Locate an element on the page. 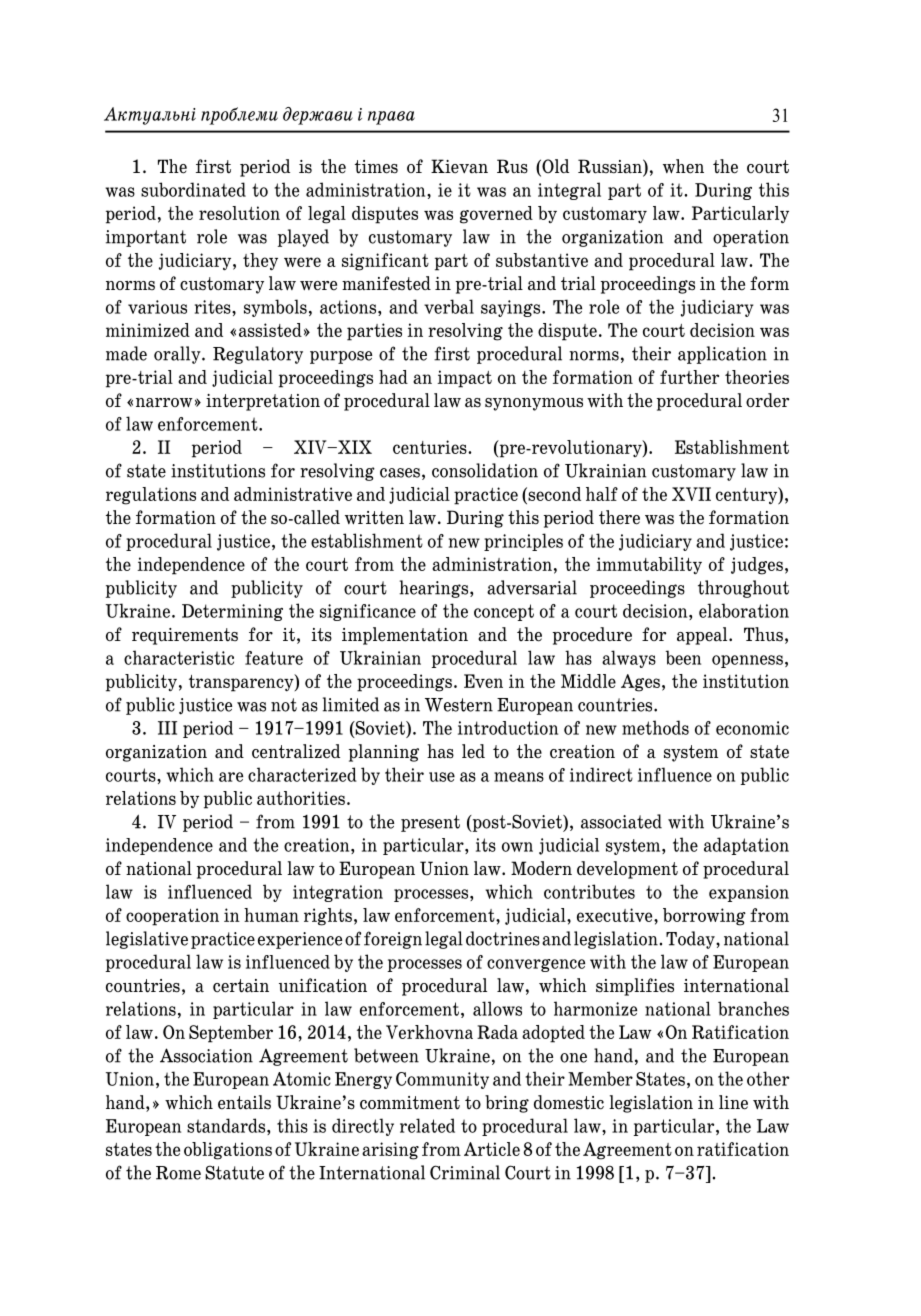  related is located at coordinates (427, 1125).
